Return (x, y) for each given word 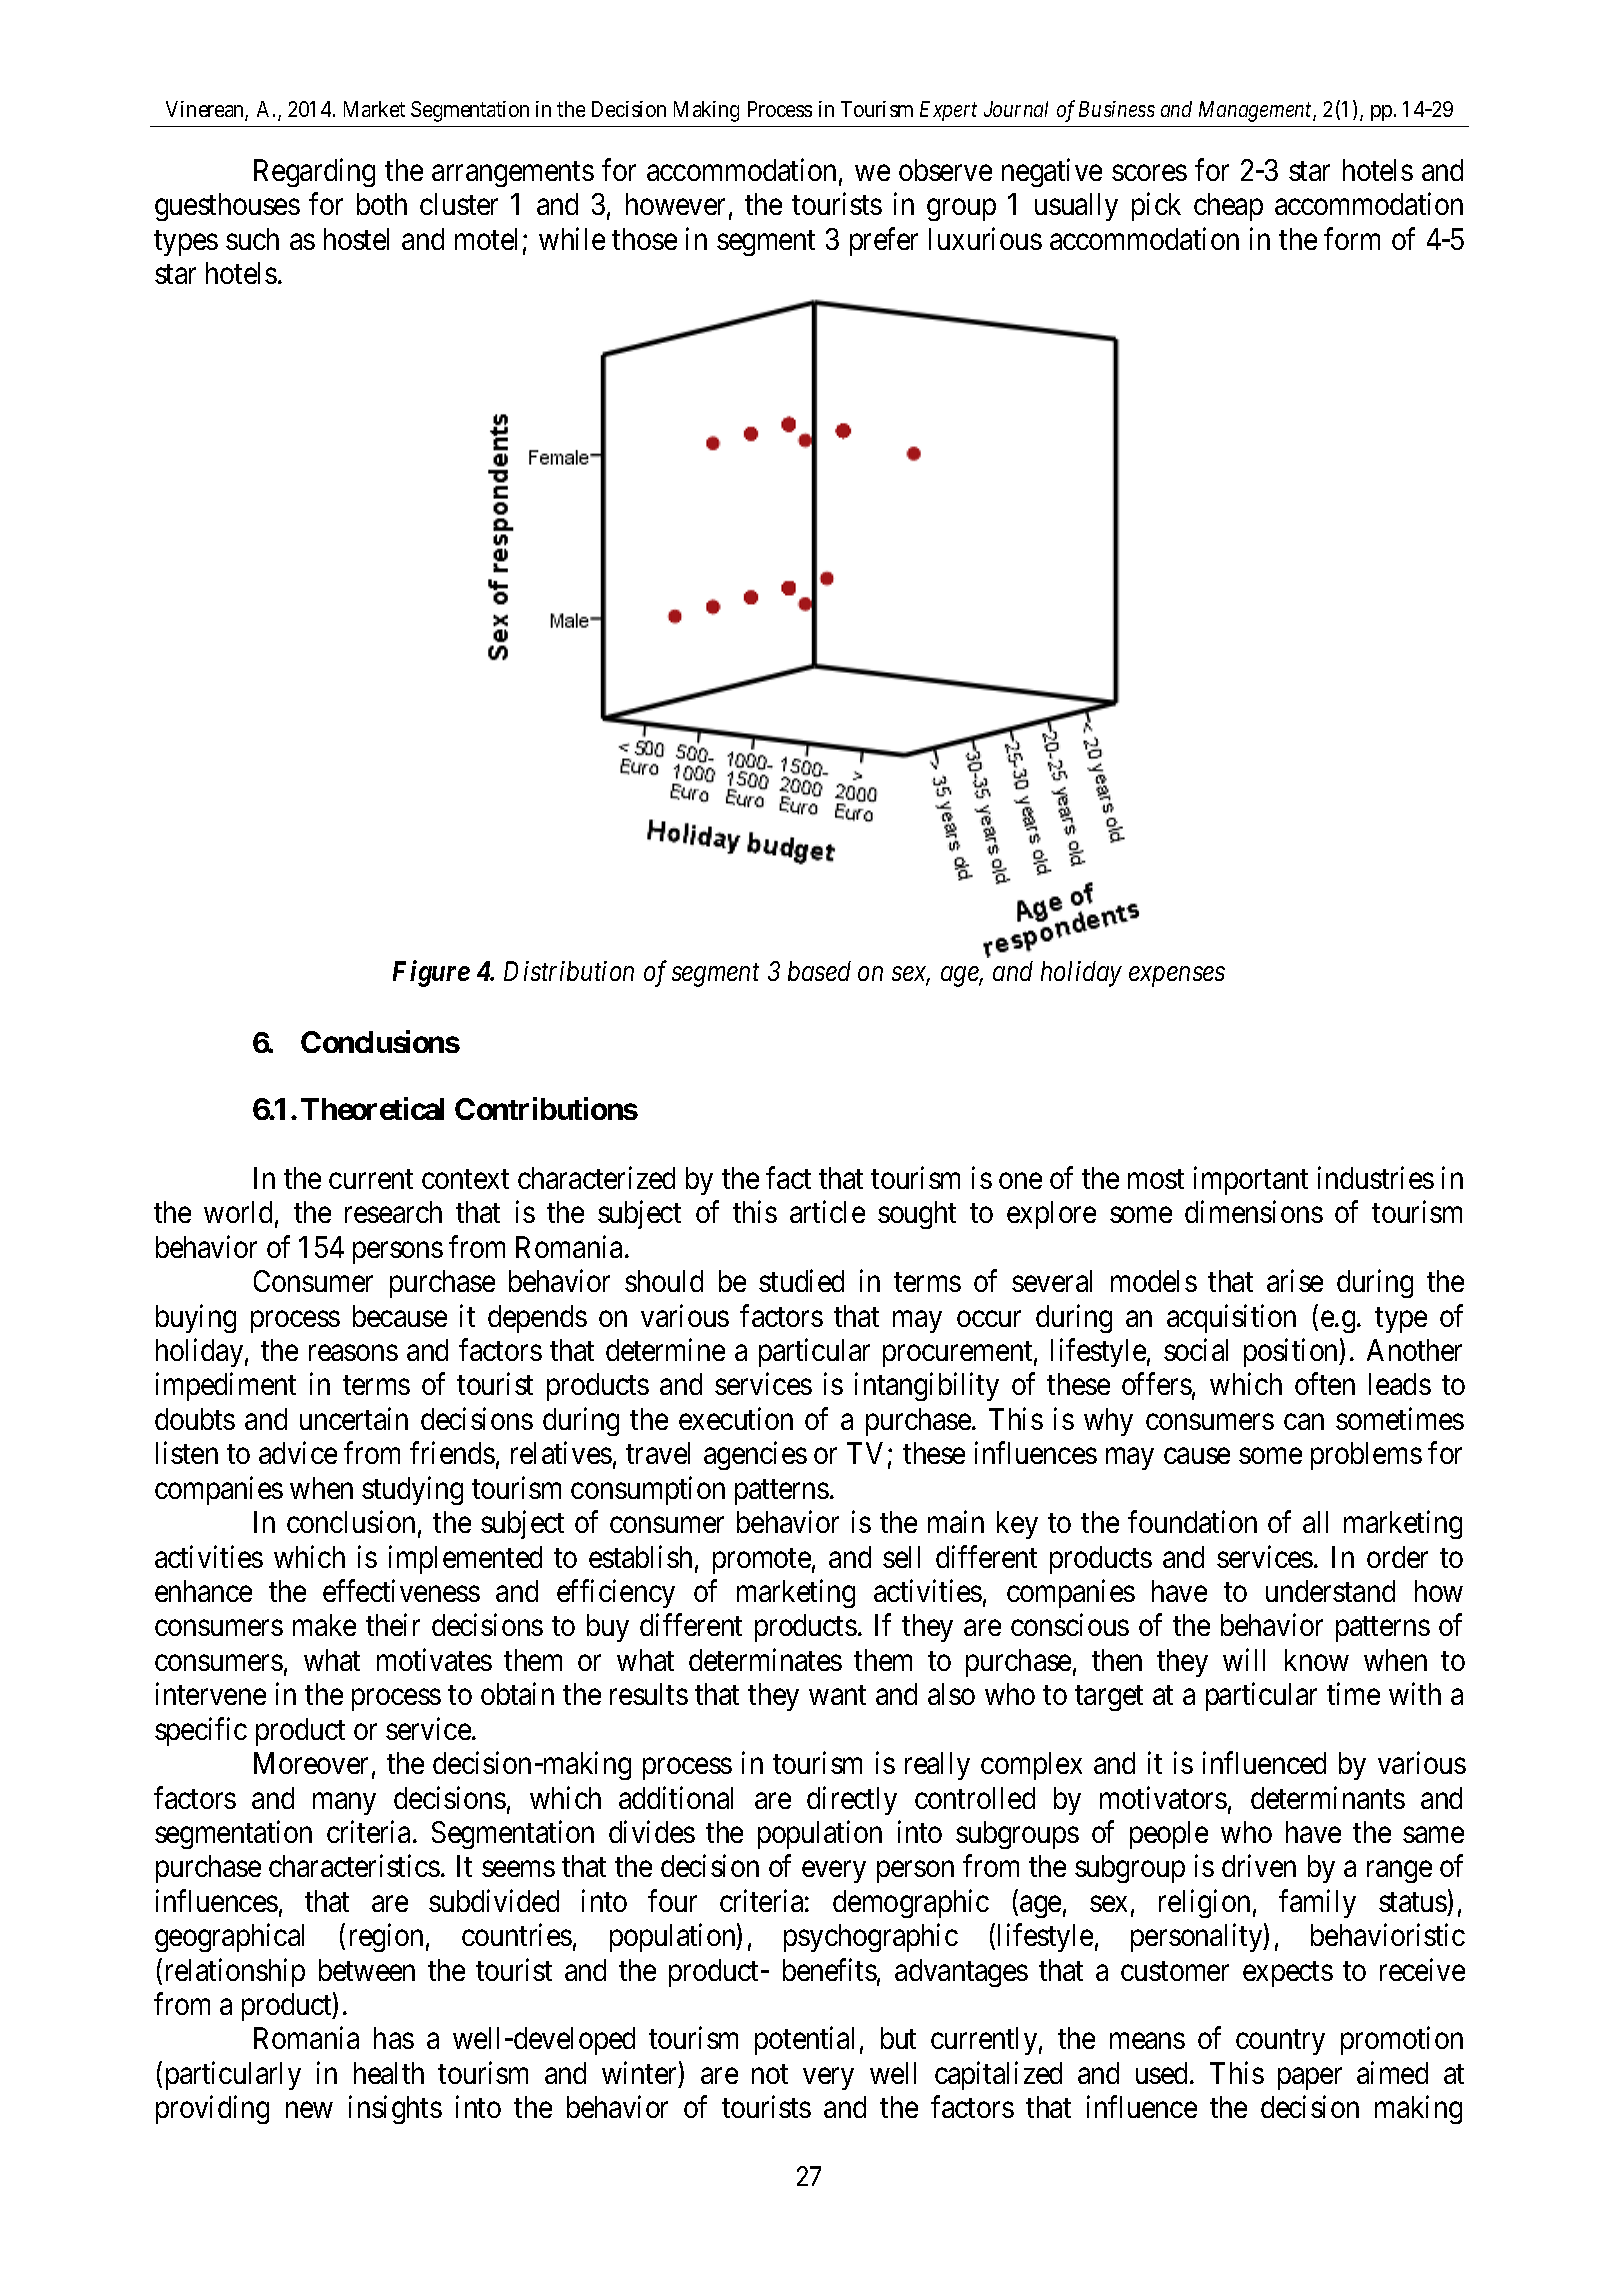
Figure (431, 974)
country (1280, 2042)
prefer (884, 241)
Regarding (314, 172)
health (389, 2073)
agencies (755, 1456)
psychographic (871, 1938)
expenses (1177, 977)
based (819, 971)
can (1304, 1422)
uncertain (354, 1418)
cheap (1228, 207)
